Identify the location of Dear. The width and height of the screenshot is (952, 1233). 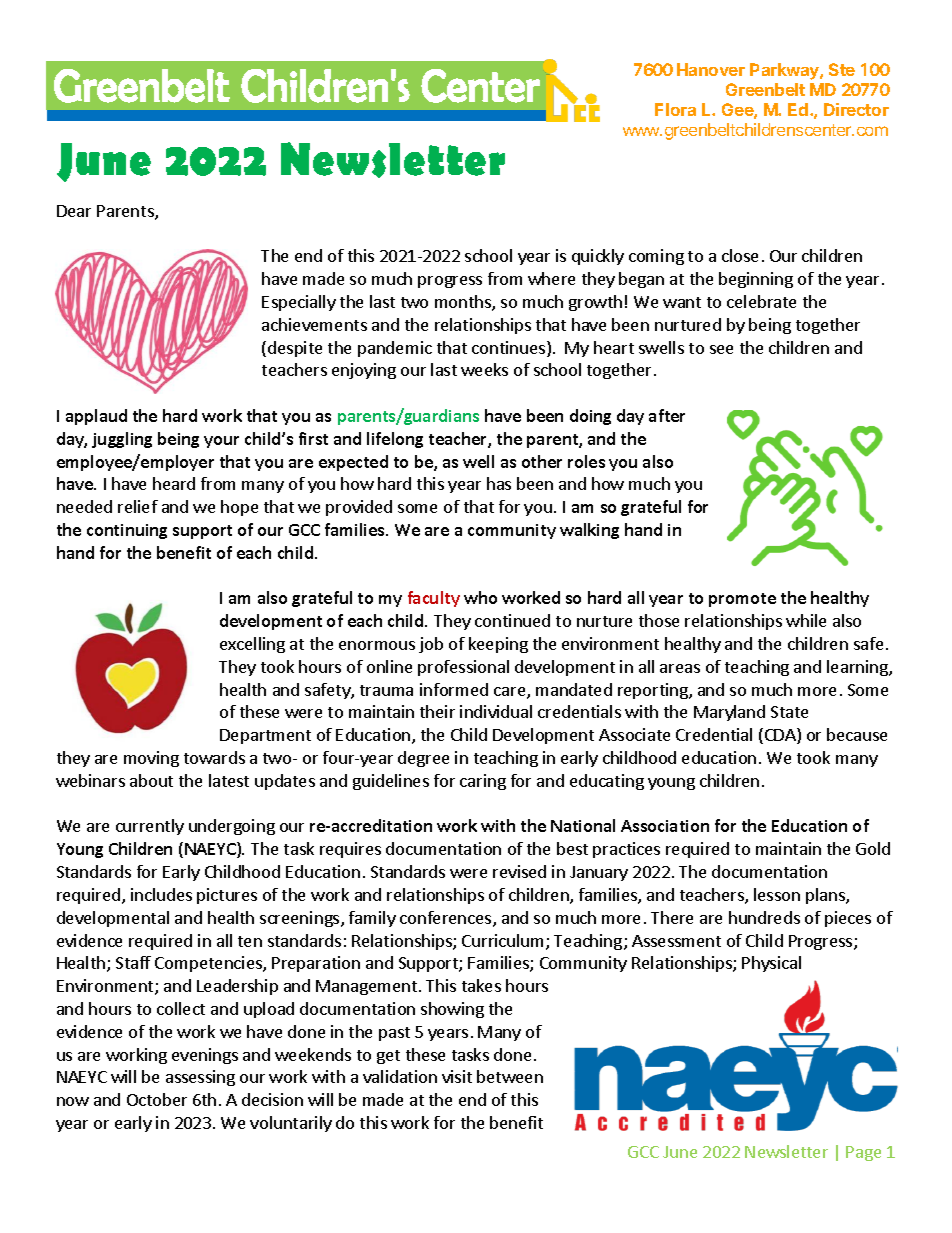
(74, 211).
